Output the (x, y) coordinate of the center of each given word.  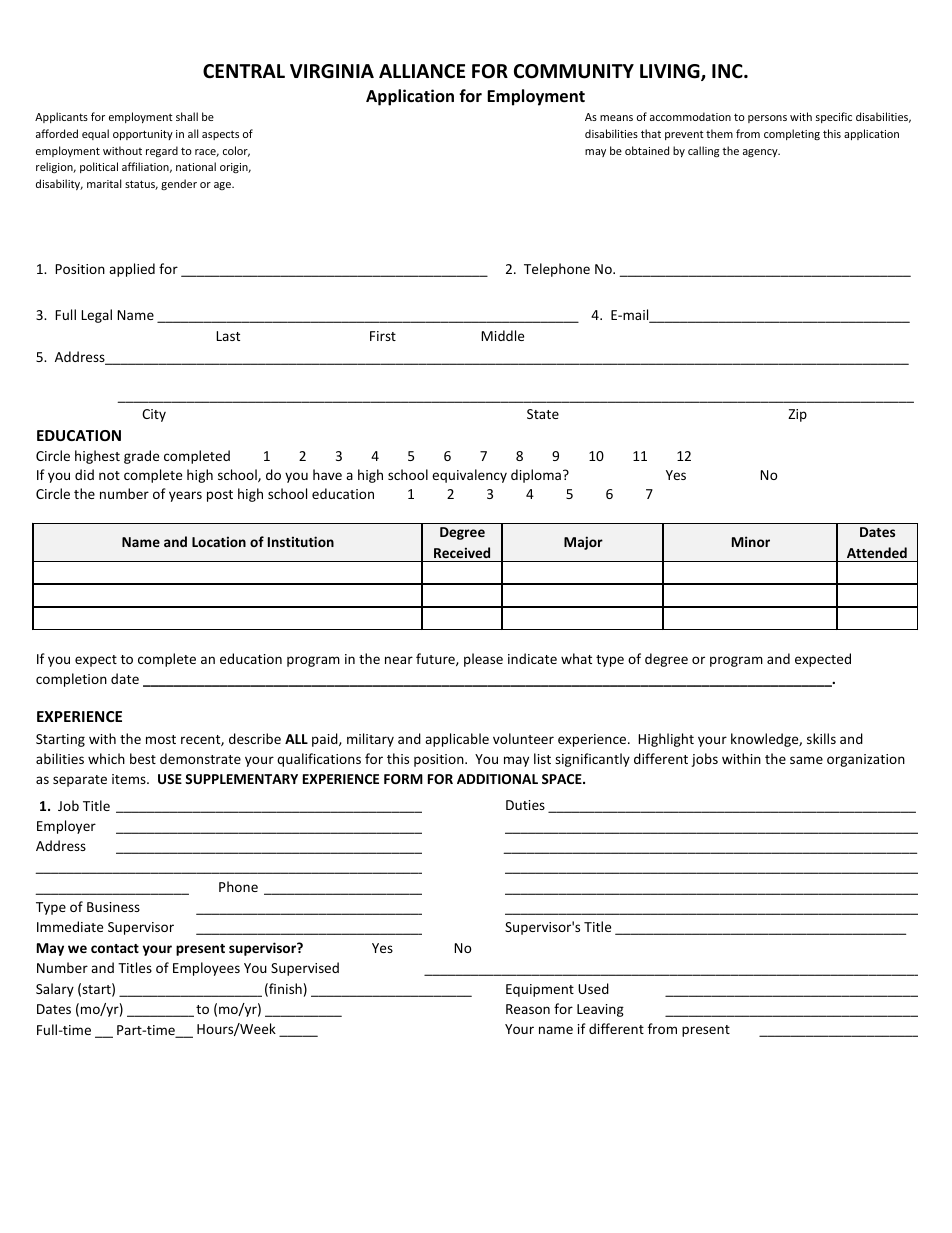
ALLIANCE (422, 71)
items (130, 779)
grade (141, 457)
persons (767, 119)
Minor (751, 541)
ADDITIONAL (497, 779)
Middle (502, 335)
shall (187, 116)
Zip (797, 415)
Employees (206, 969)
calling (703, 152)
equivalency (469, 476)
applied (132, 270)
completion (71, 680)
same (806, 760)
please (483, 660)
